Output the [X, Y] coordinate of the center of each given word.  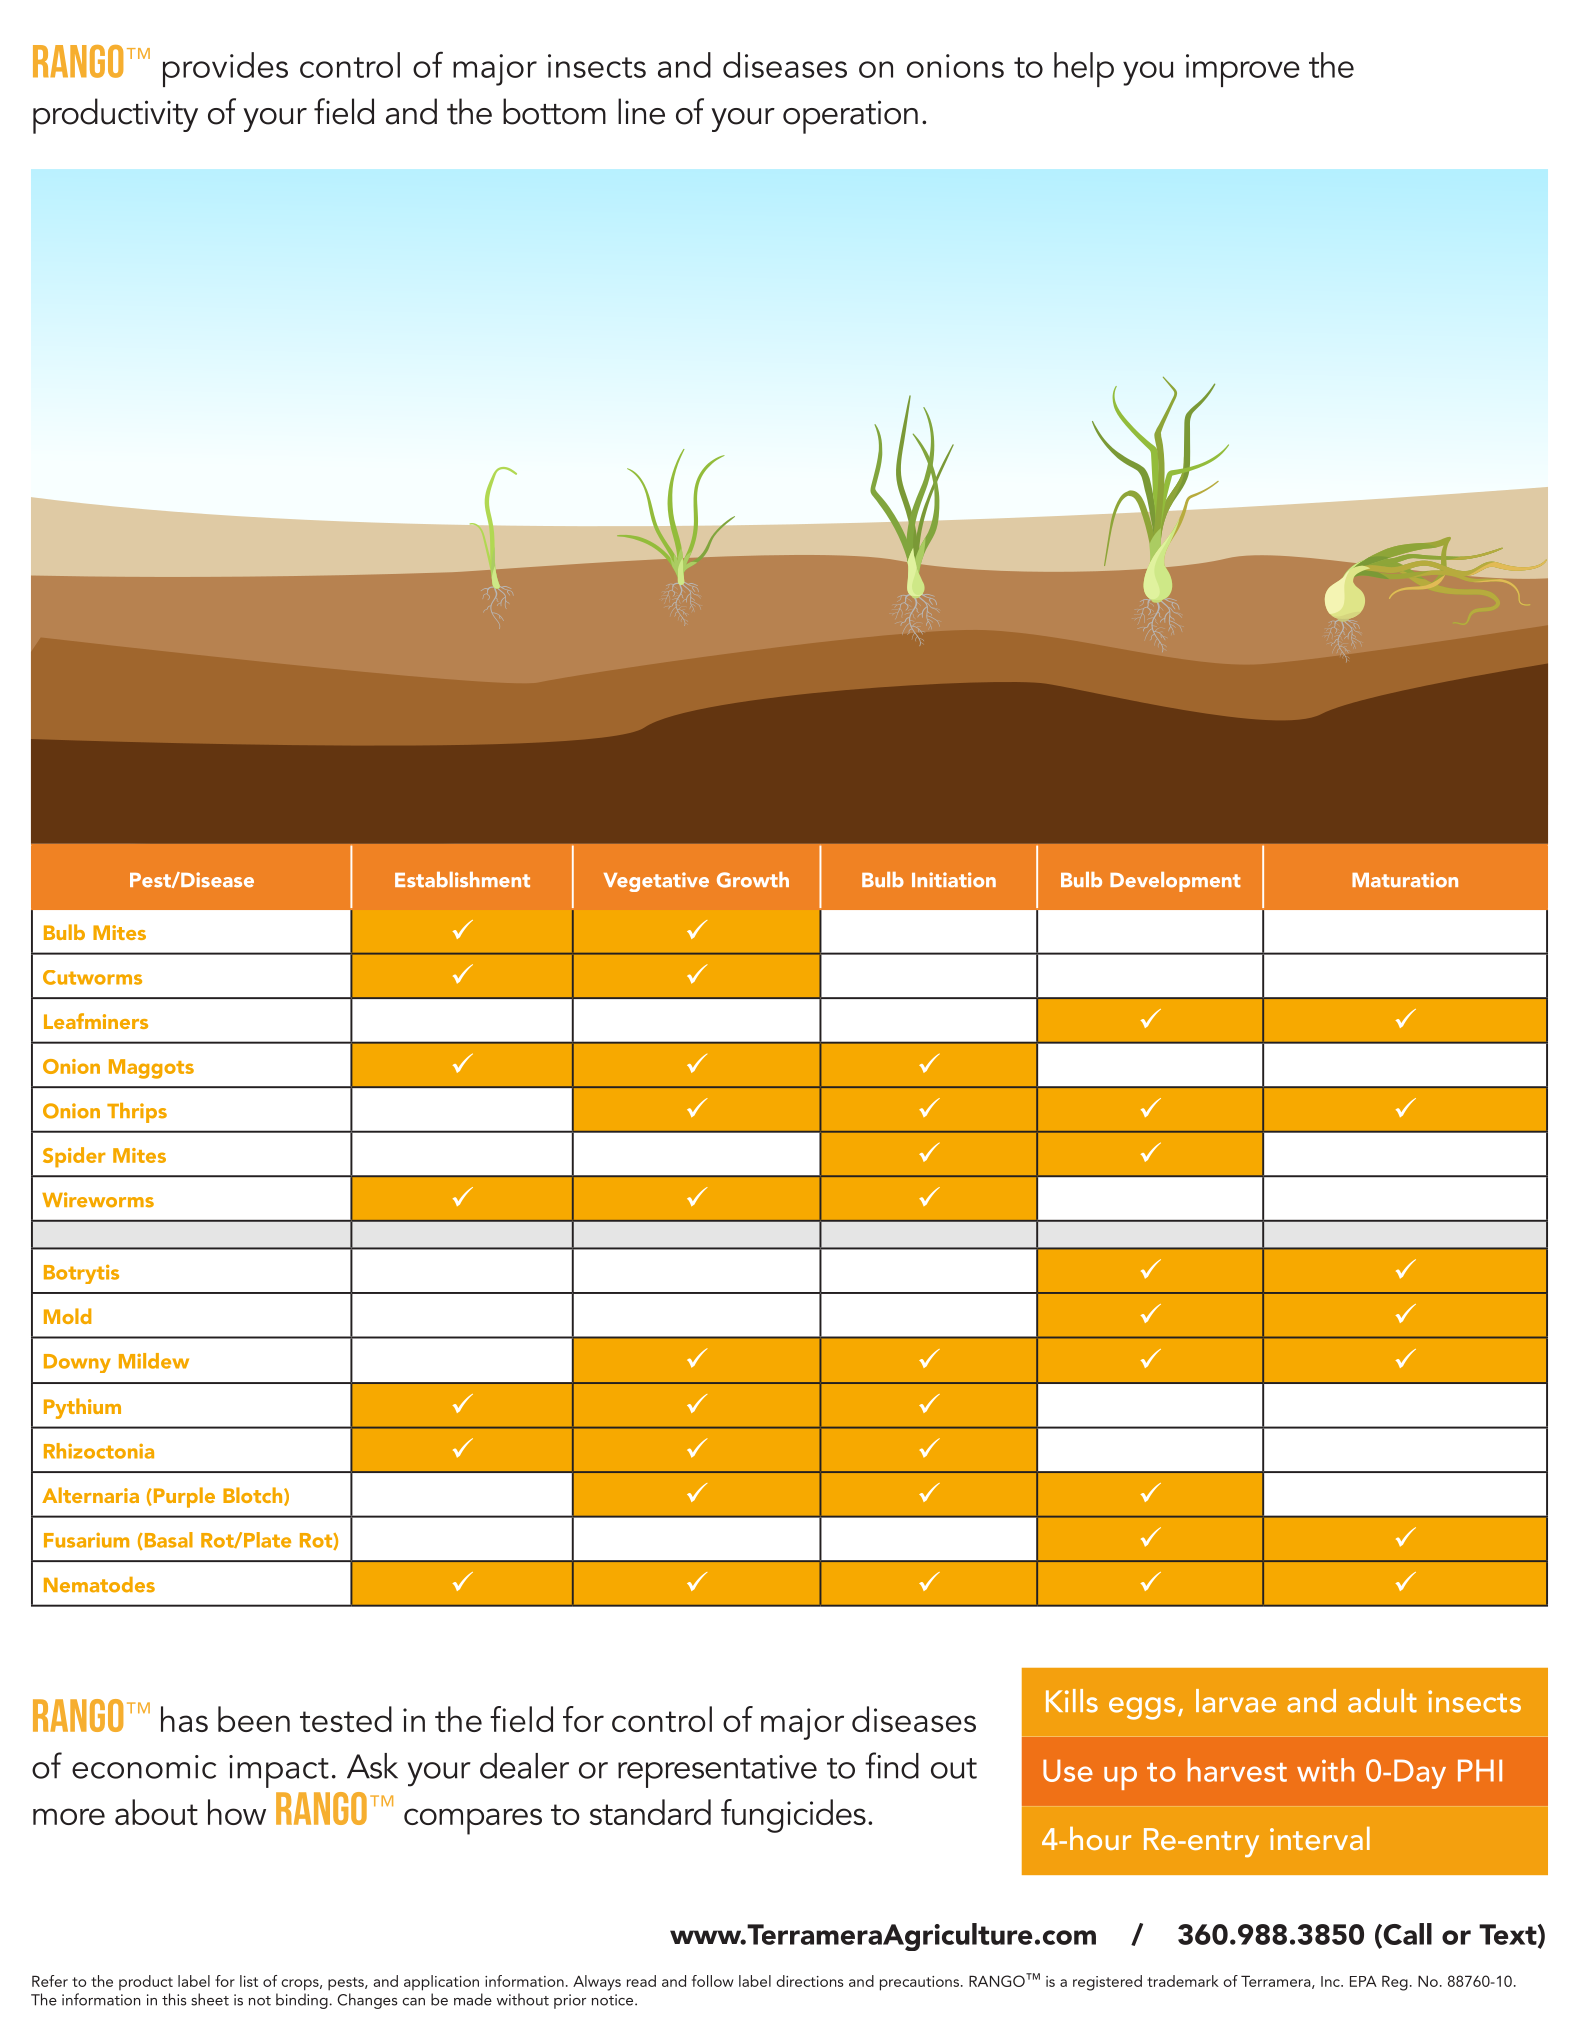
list [249, 1981]
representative [717, 1771]
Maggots [151, 1069]
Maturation [1405, 880]
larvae [1236, 1701]
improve [1243, 70]
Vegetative [656, 882]
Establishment [462, 880]
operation [850, 117]
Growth [753, 880]
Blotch [254, 1496]
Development [1175, 882]
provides [225, 69]
